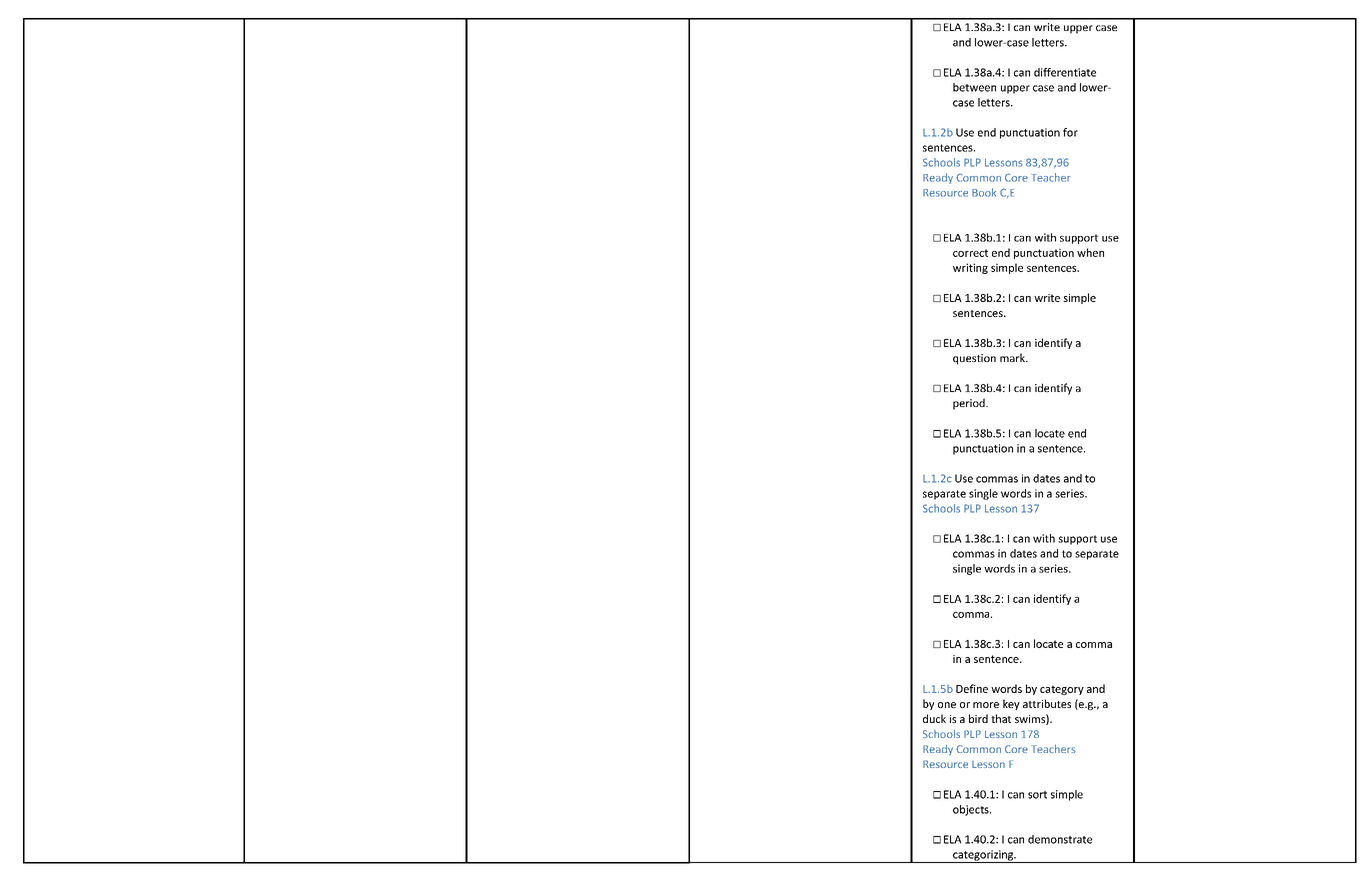 This screenshot has height=887, width=1372. Describe the element at coordinates (984, 192) in the screenshot. I see `Book` at that location.
